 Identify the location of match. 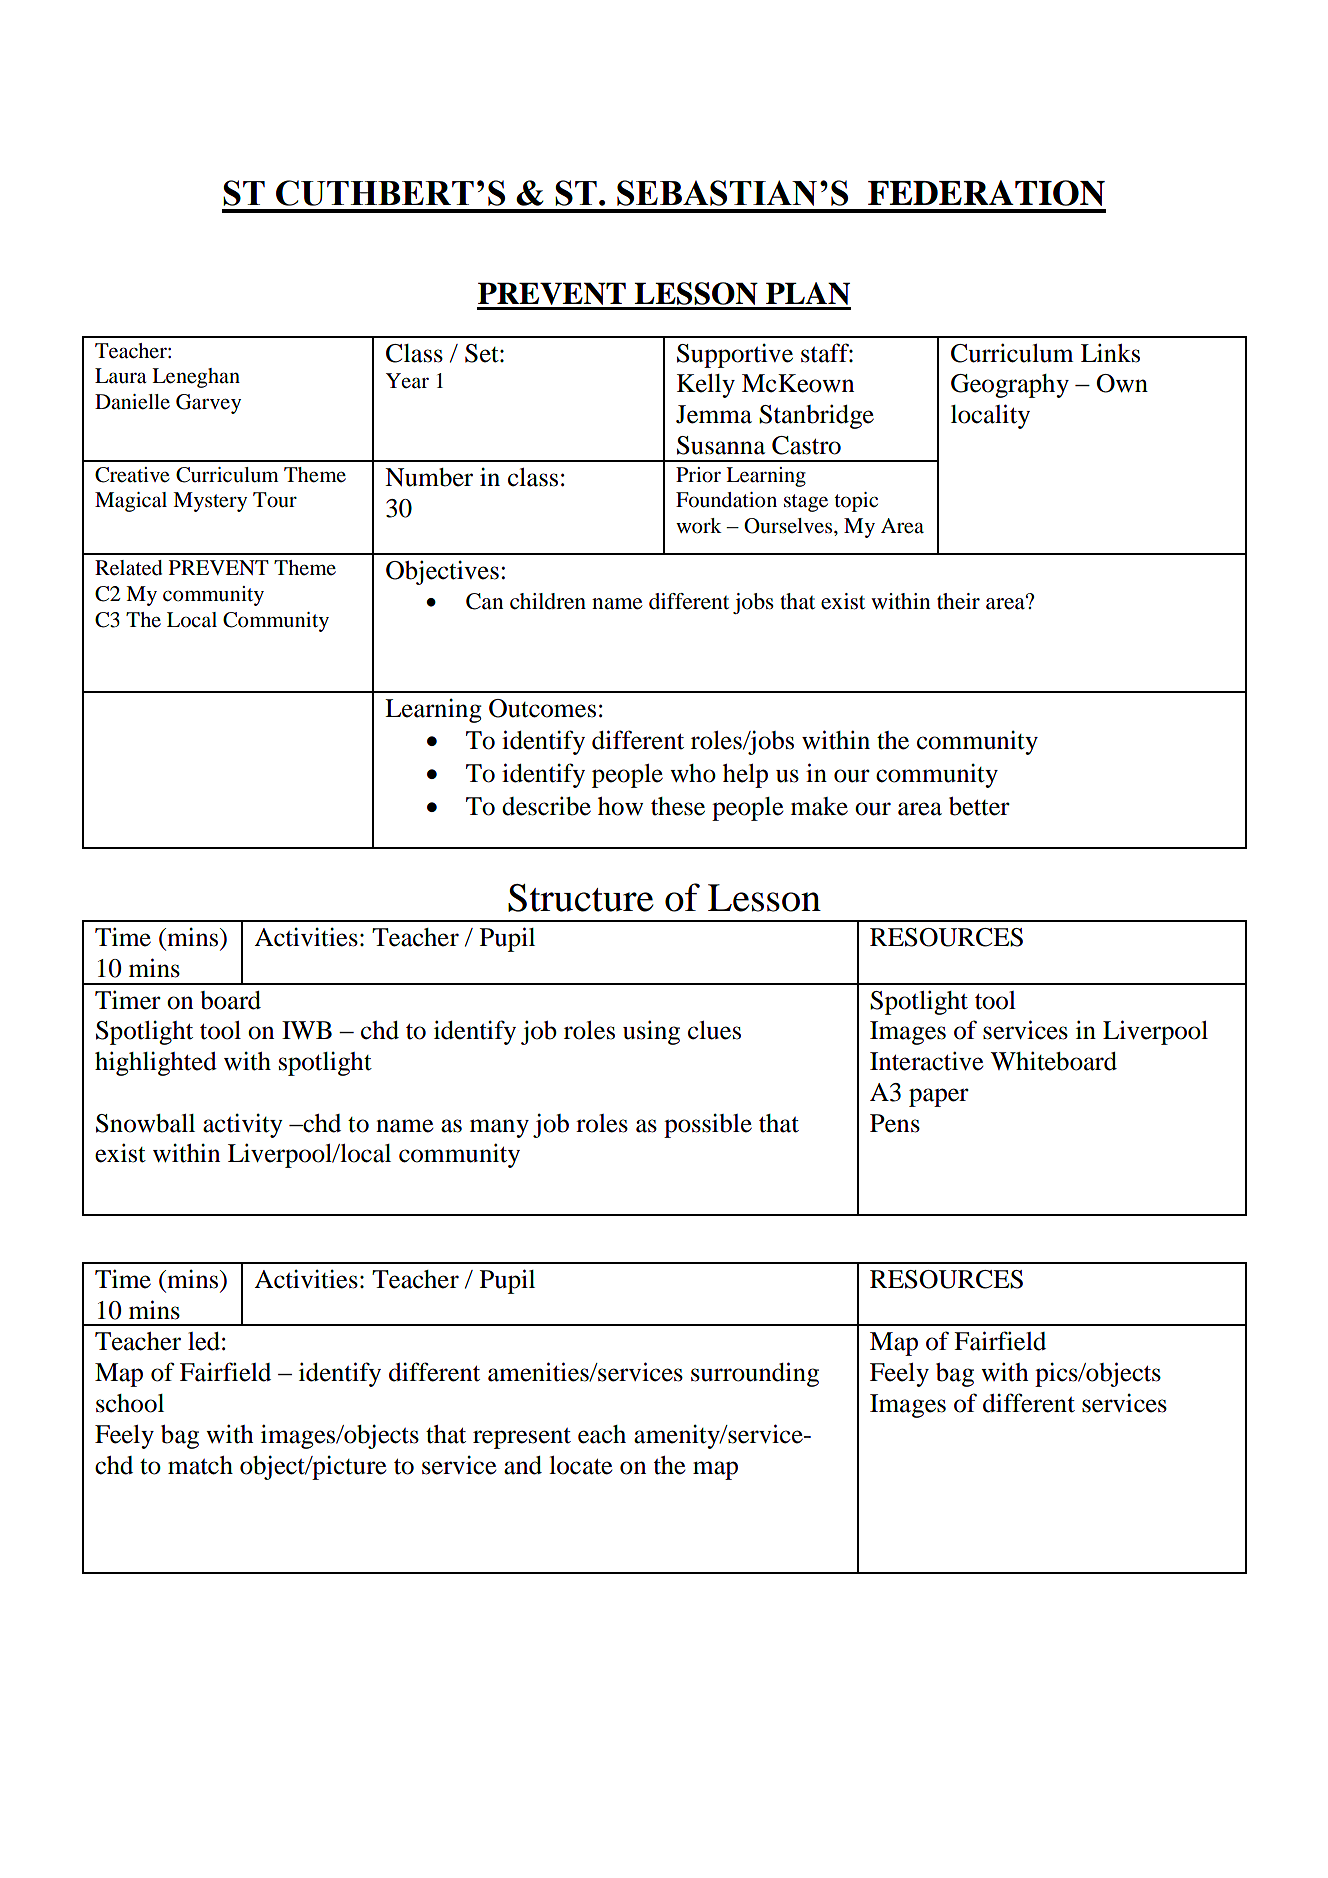
(200, 1465).
